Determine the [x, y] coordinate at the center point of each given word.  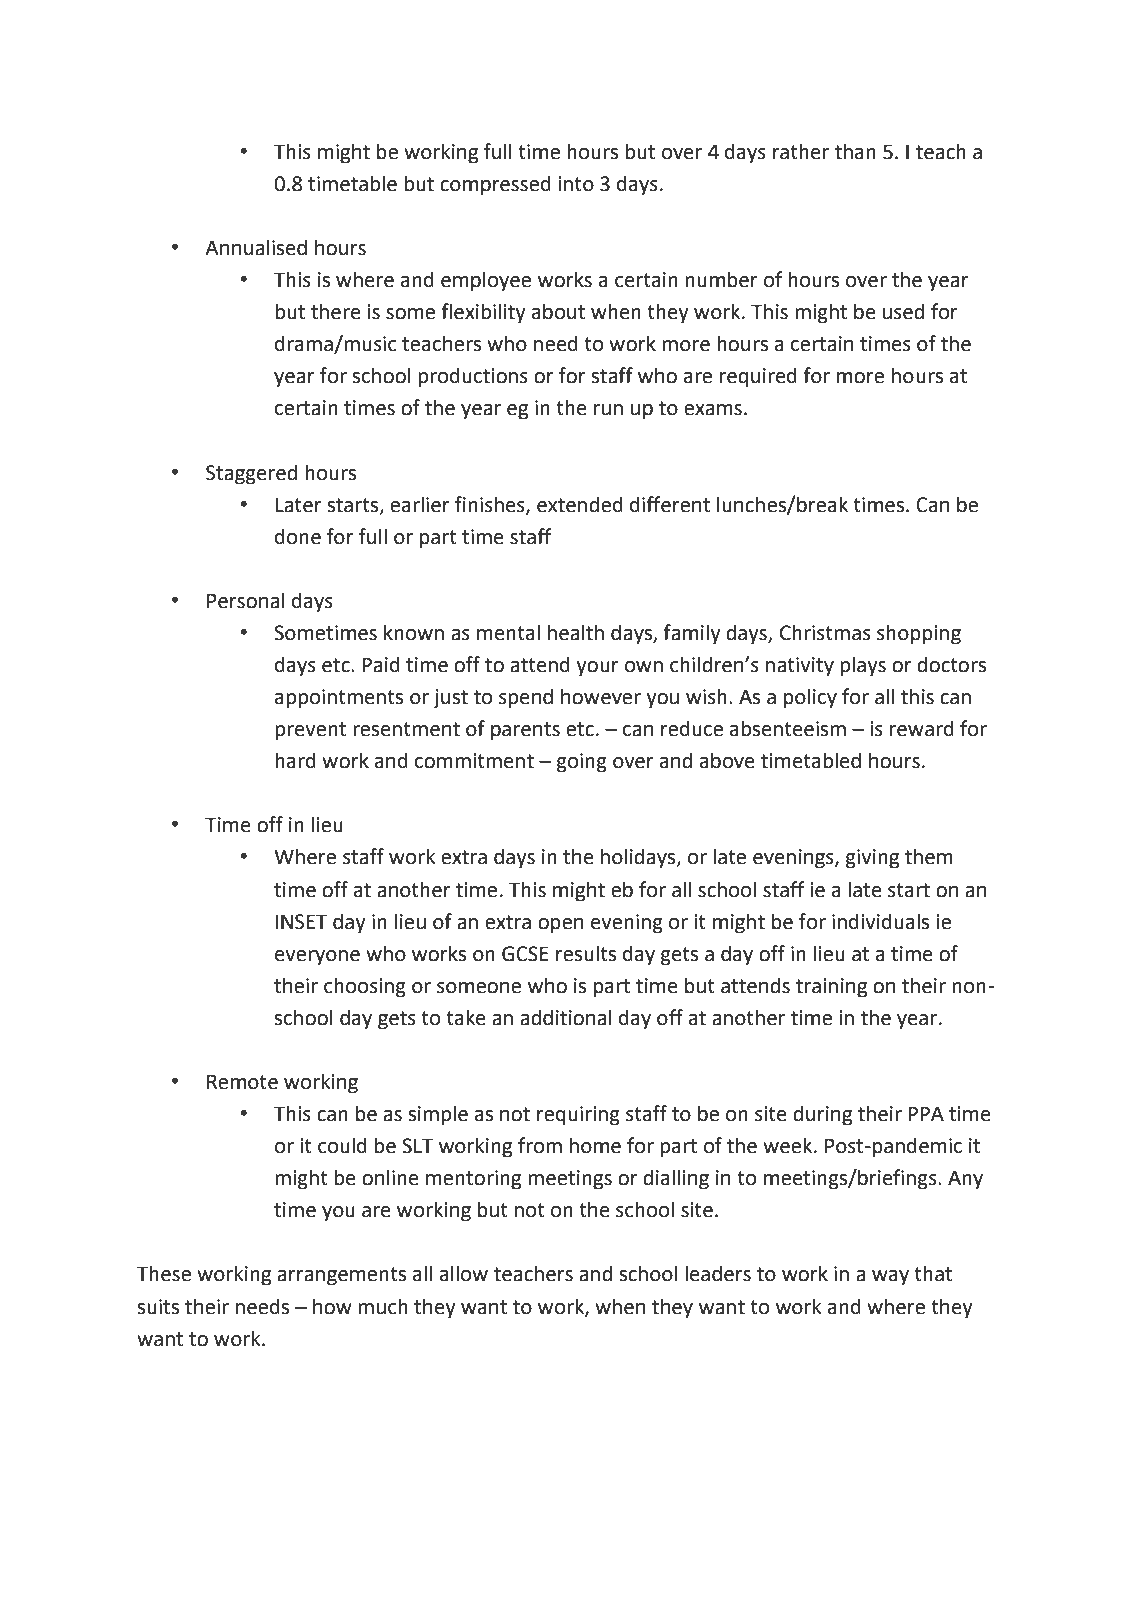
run [608, 410]
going [582, 763]
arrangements [341, 1276]
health [576, 632]
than [855, 151]
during [822, 1115]
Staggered [251, 474]
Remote [242, 1082]
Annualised [256, 247]
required [758, 377]
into [576, 184]
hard [295, 760]
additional [566, 1017]
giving [872, 859]
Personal [246, 600]
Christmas [825, 632]
